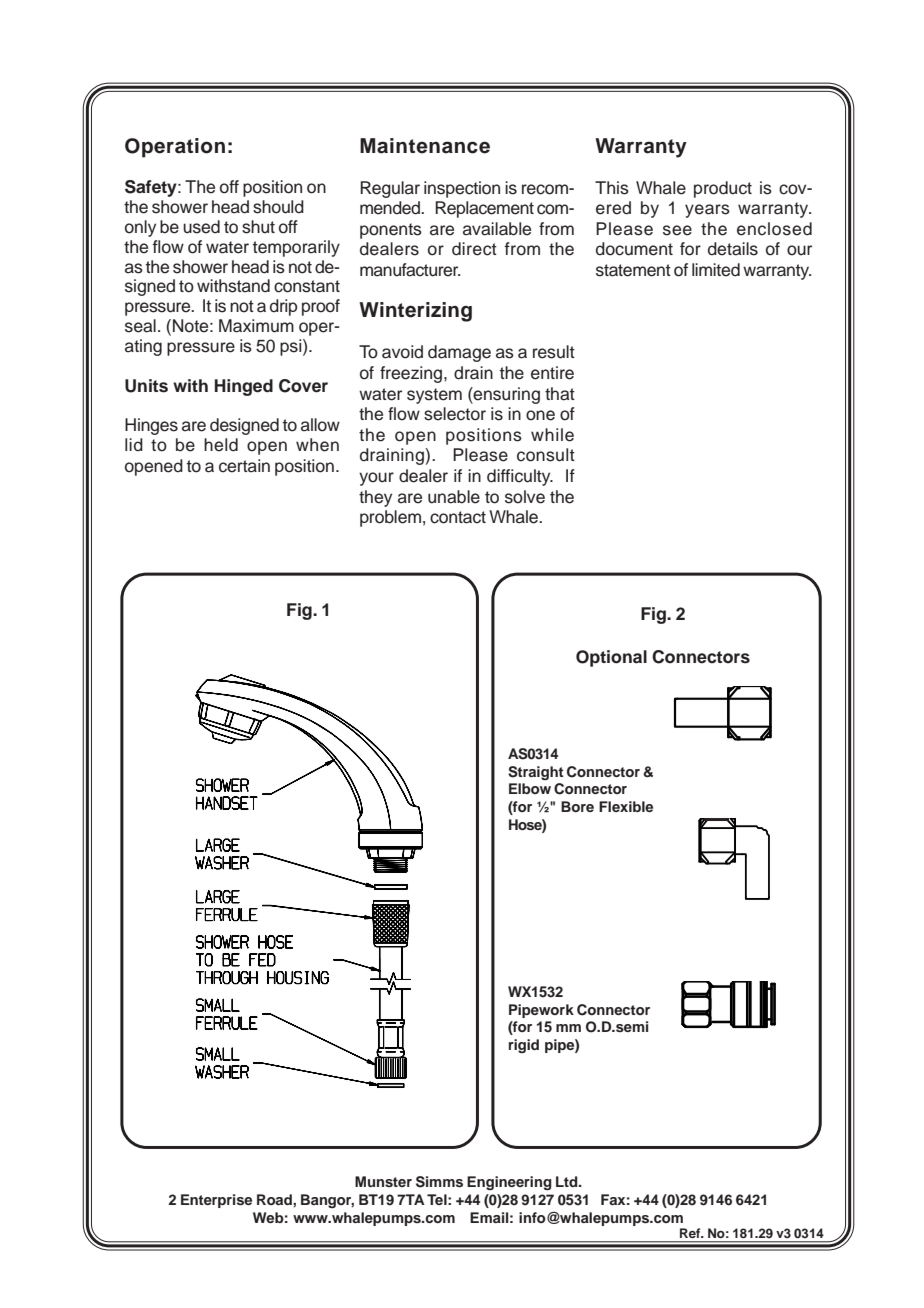 The image size is (924, 1308). Describe the element at coordinates (201, 227) in the document. I see `used` at that location.
